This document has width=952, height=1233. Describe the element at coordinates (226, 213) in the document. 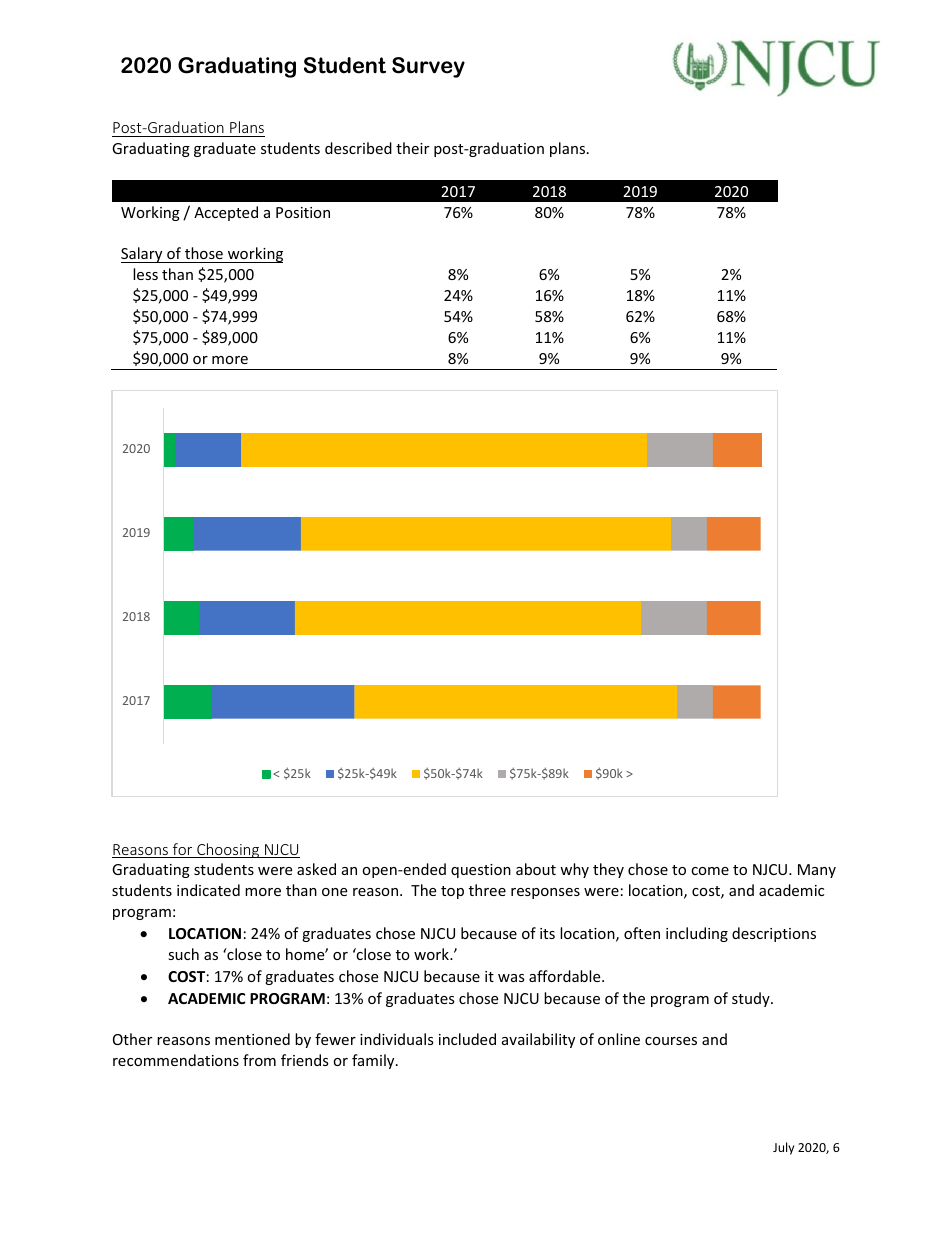

I see `Accepted` at that location.
